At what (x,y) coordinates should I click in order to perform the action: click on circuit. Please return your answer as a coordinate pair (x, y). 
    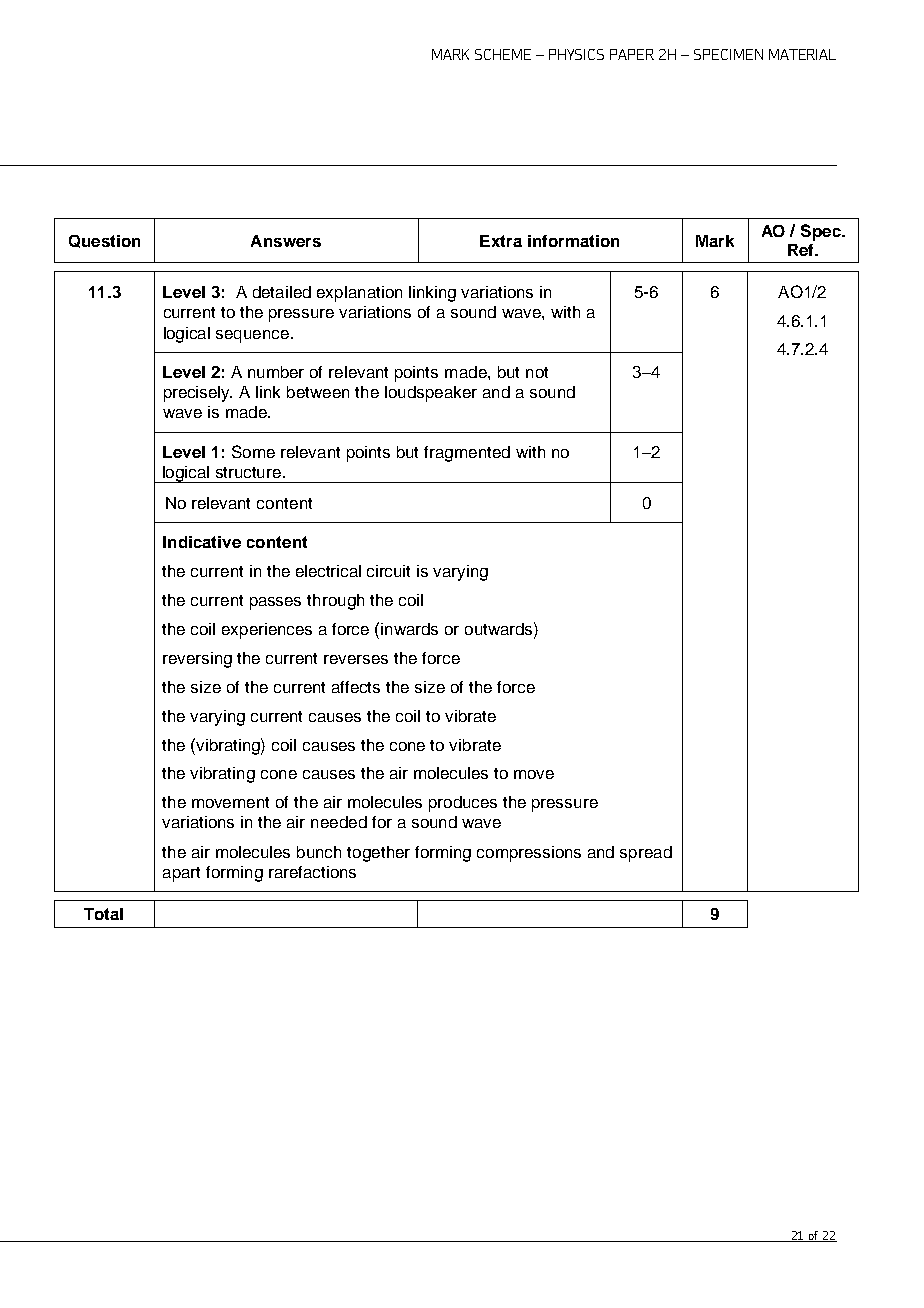
    Looking at the image, I should click on (388, 571).
